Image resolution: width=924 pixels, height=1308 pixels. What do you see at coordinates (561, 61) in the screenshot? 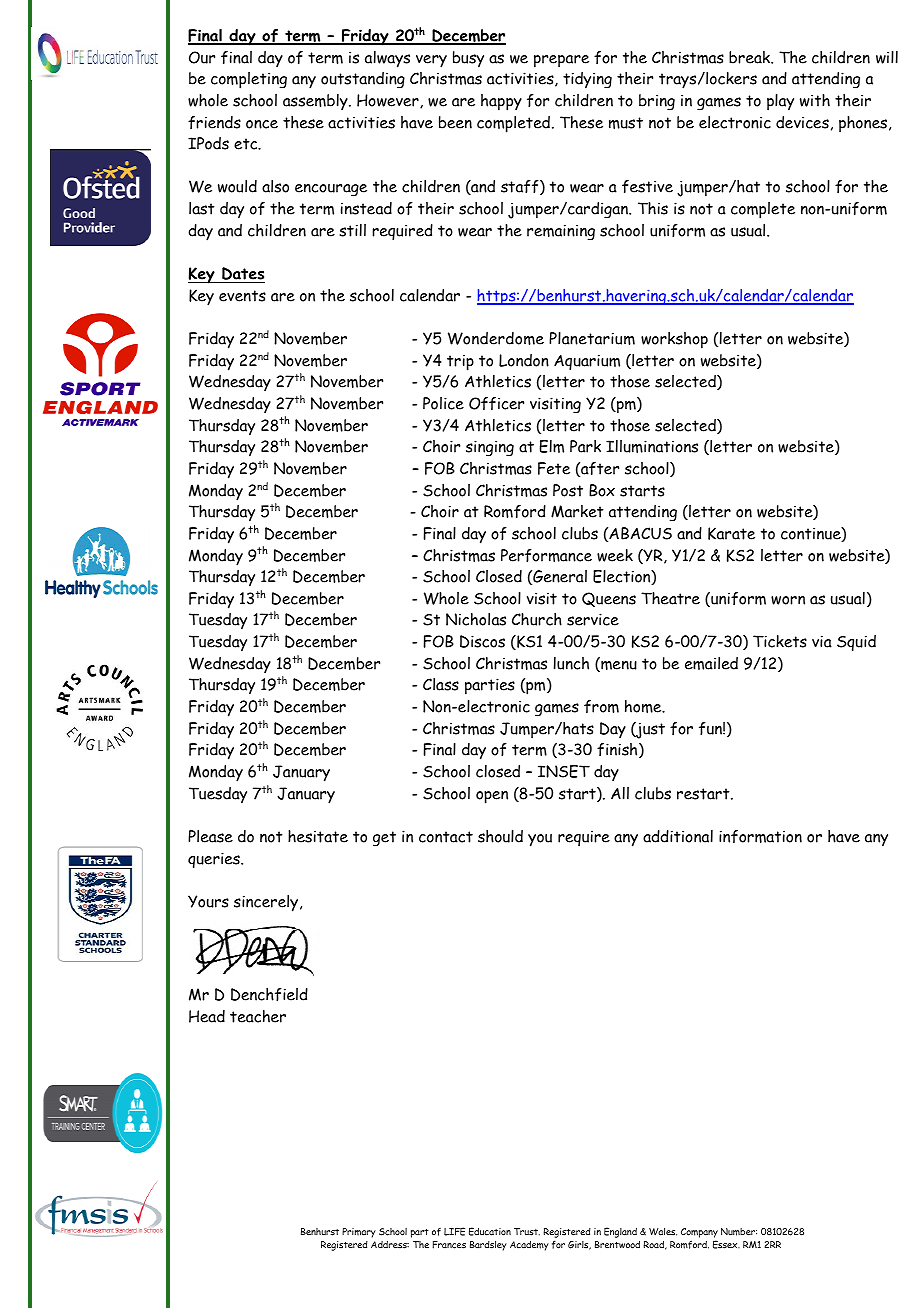
I see `prepare` at bounding box center [561, 61].
